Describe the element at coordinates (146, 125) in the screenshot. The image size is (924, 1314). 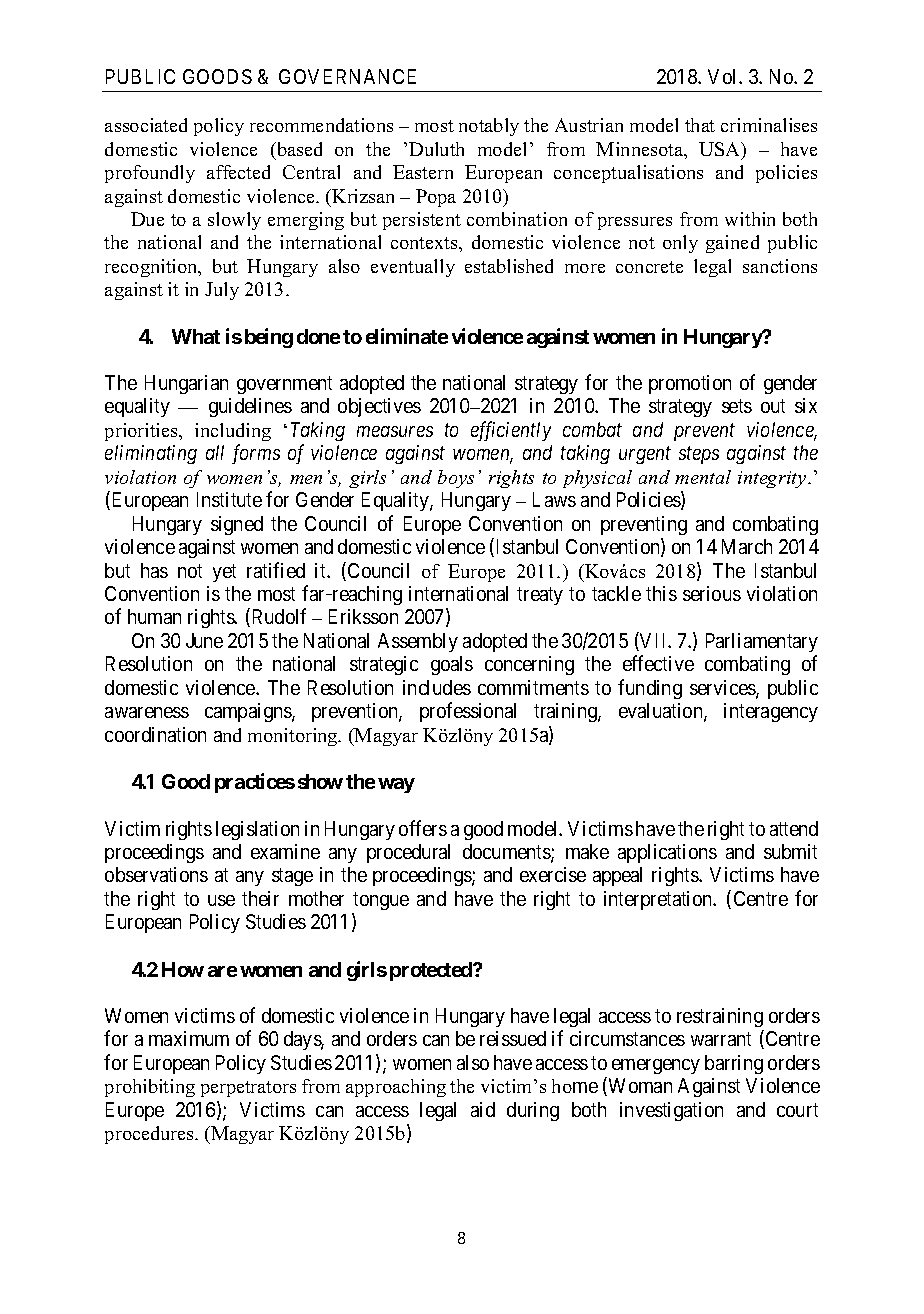
I see `associated` at that location.
